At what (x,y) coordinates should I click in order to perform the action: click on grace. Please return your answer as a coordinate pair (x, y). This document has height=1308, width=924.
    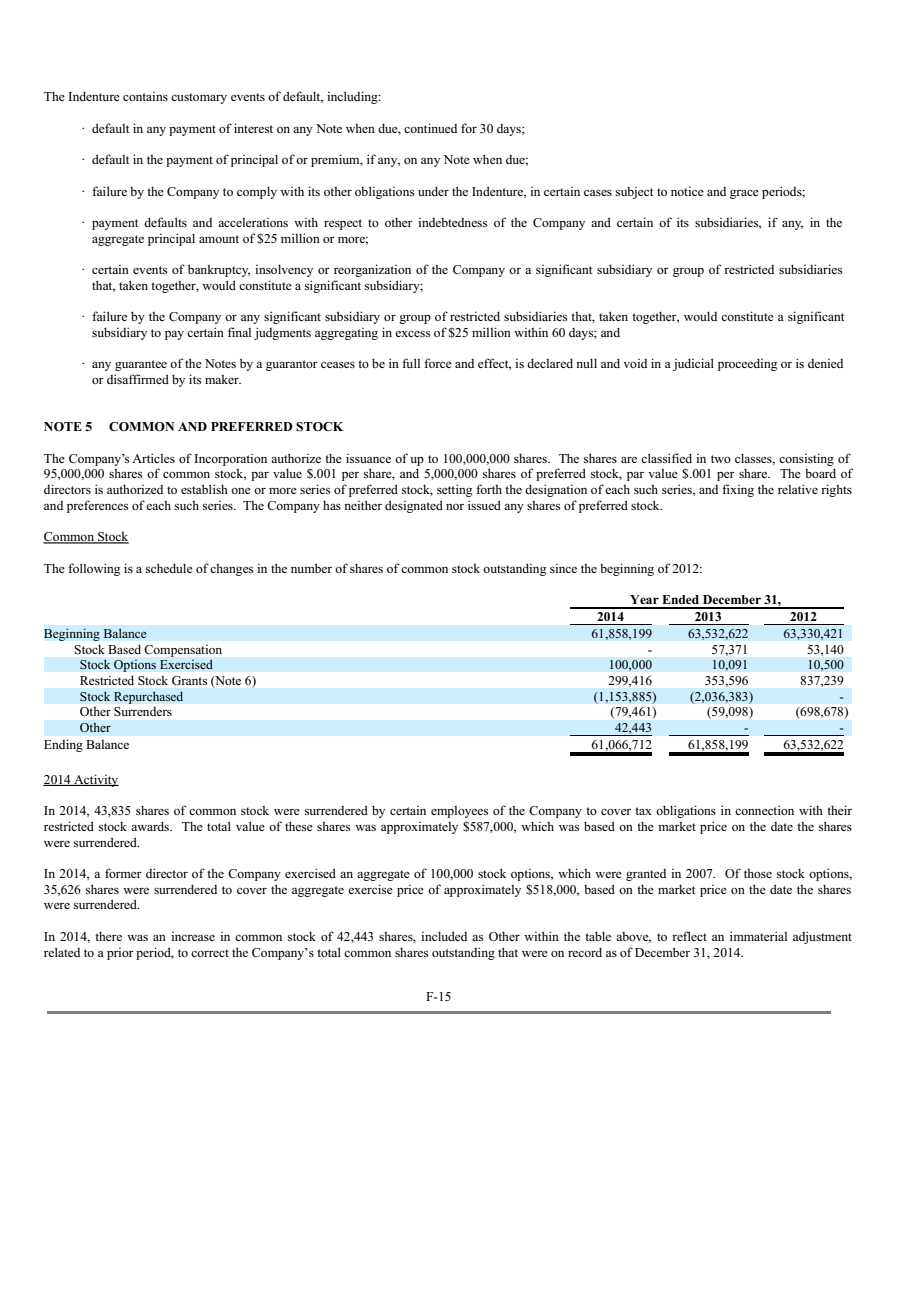
    Looking at the image, I should click on (744, 194).
